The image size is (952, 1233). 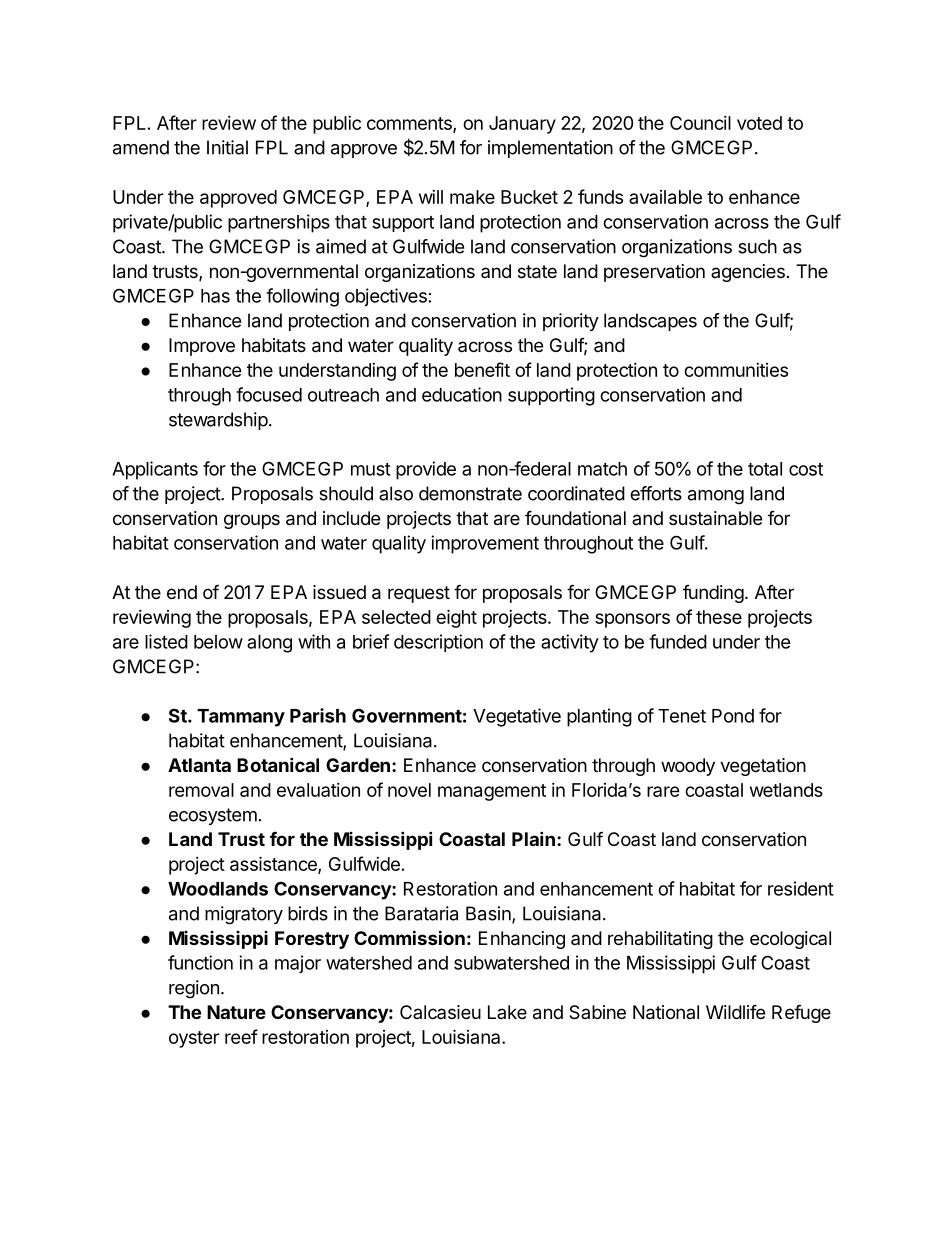 I want to click on communities, so click(x=736, y=370).
